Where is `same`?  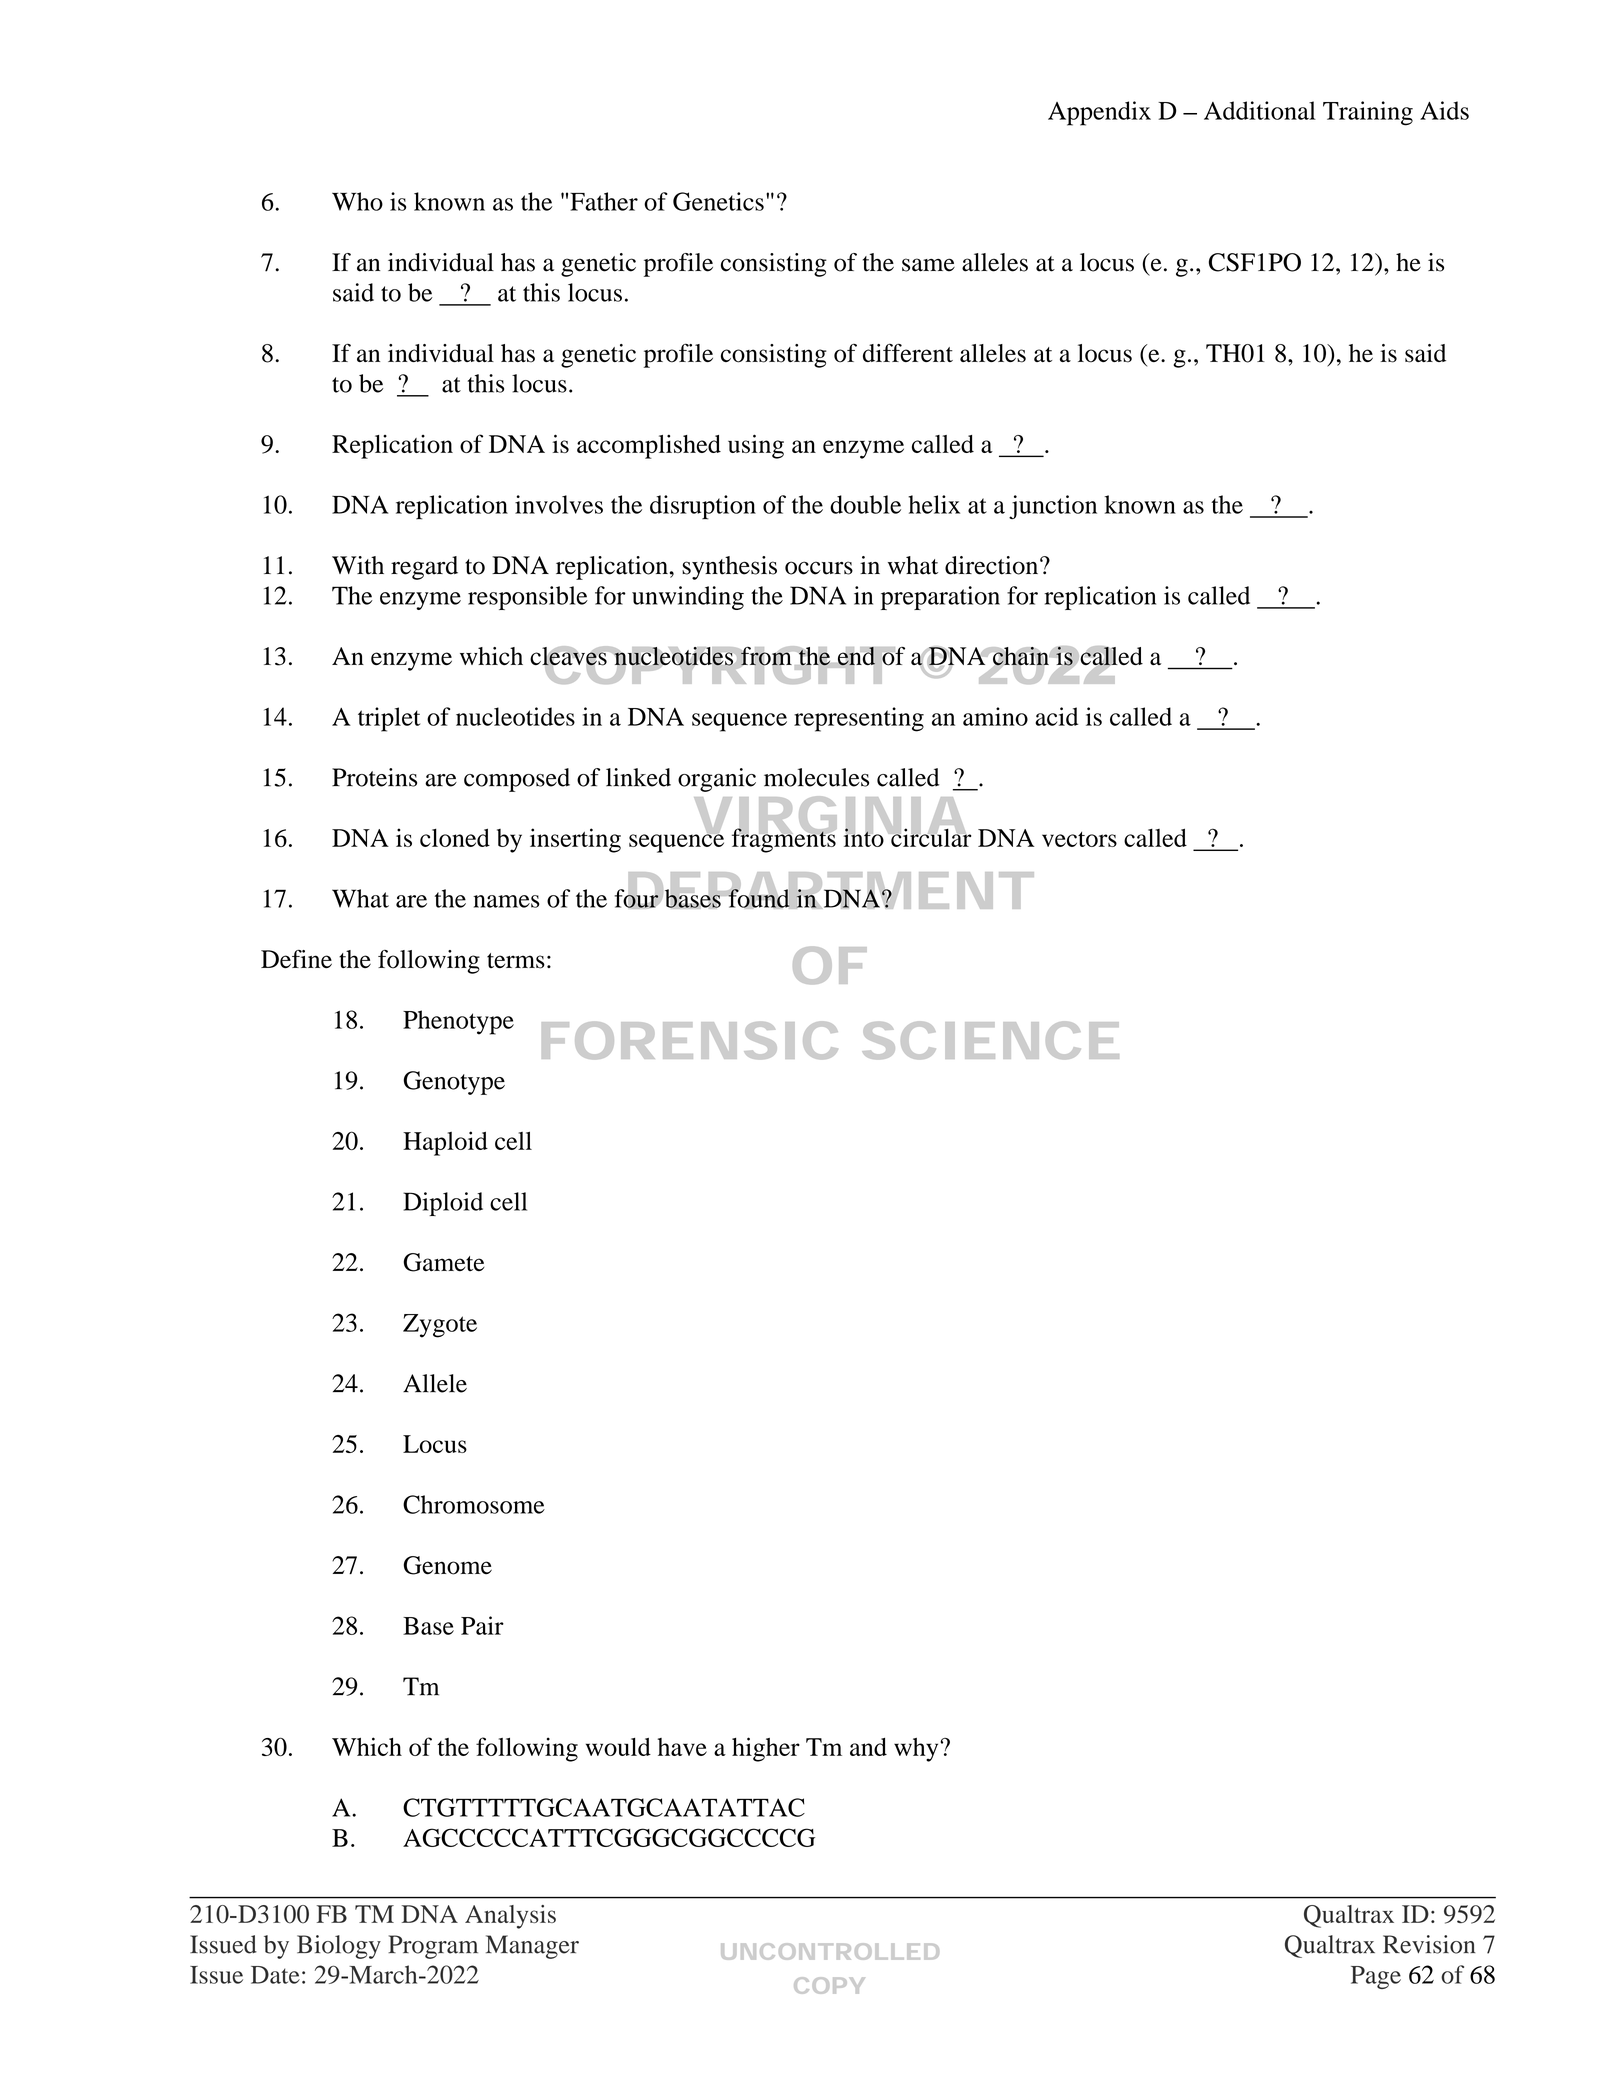 same is located at coordinates (928, 265).
